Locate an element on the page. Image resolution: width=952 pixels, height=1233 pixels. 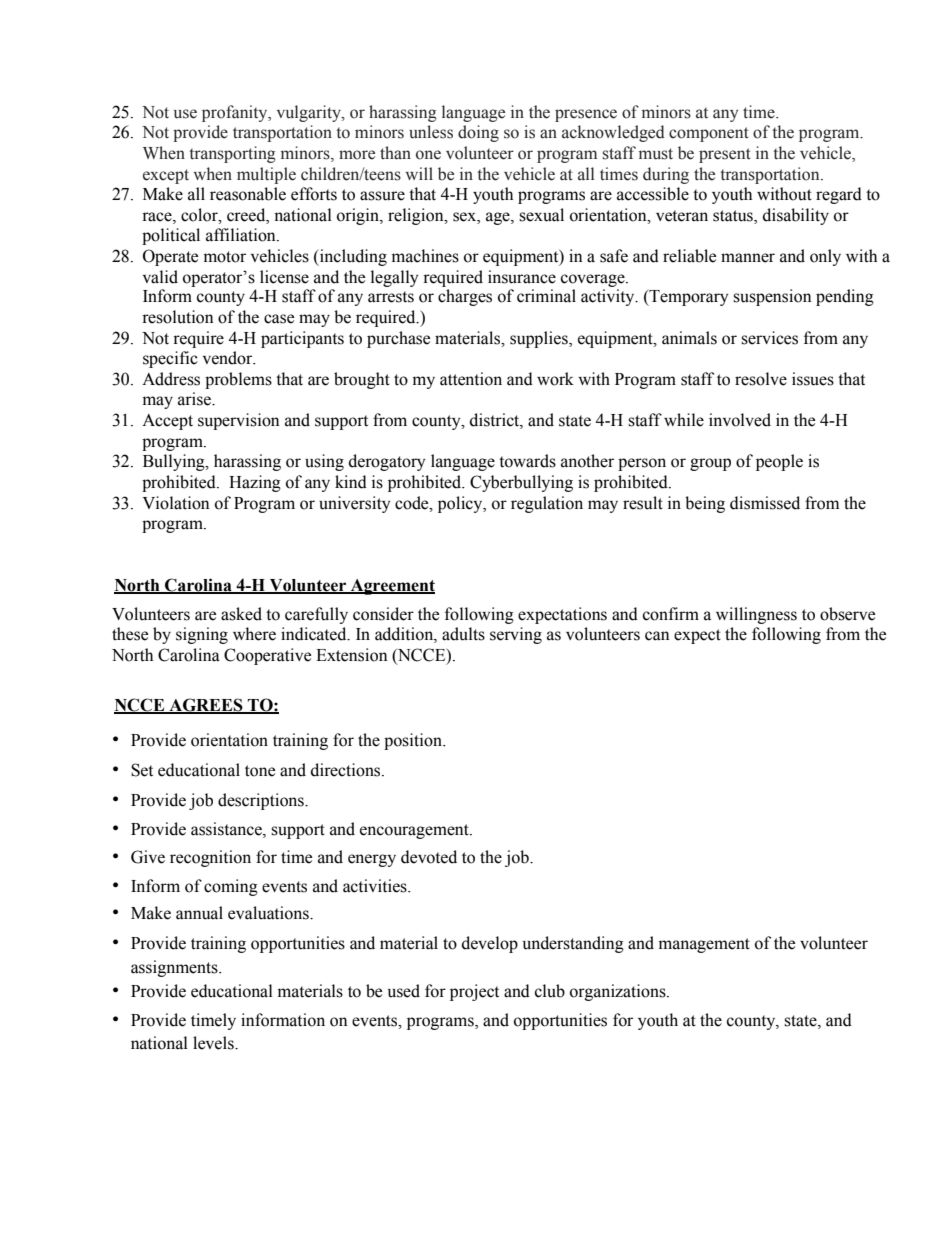
asked is located at coordinates (241, 614).
